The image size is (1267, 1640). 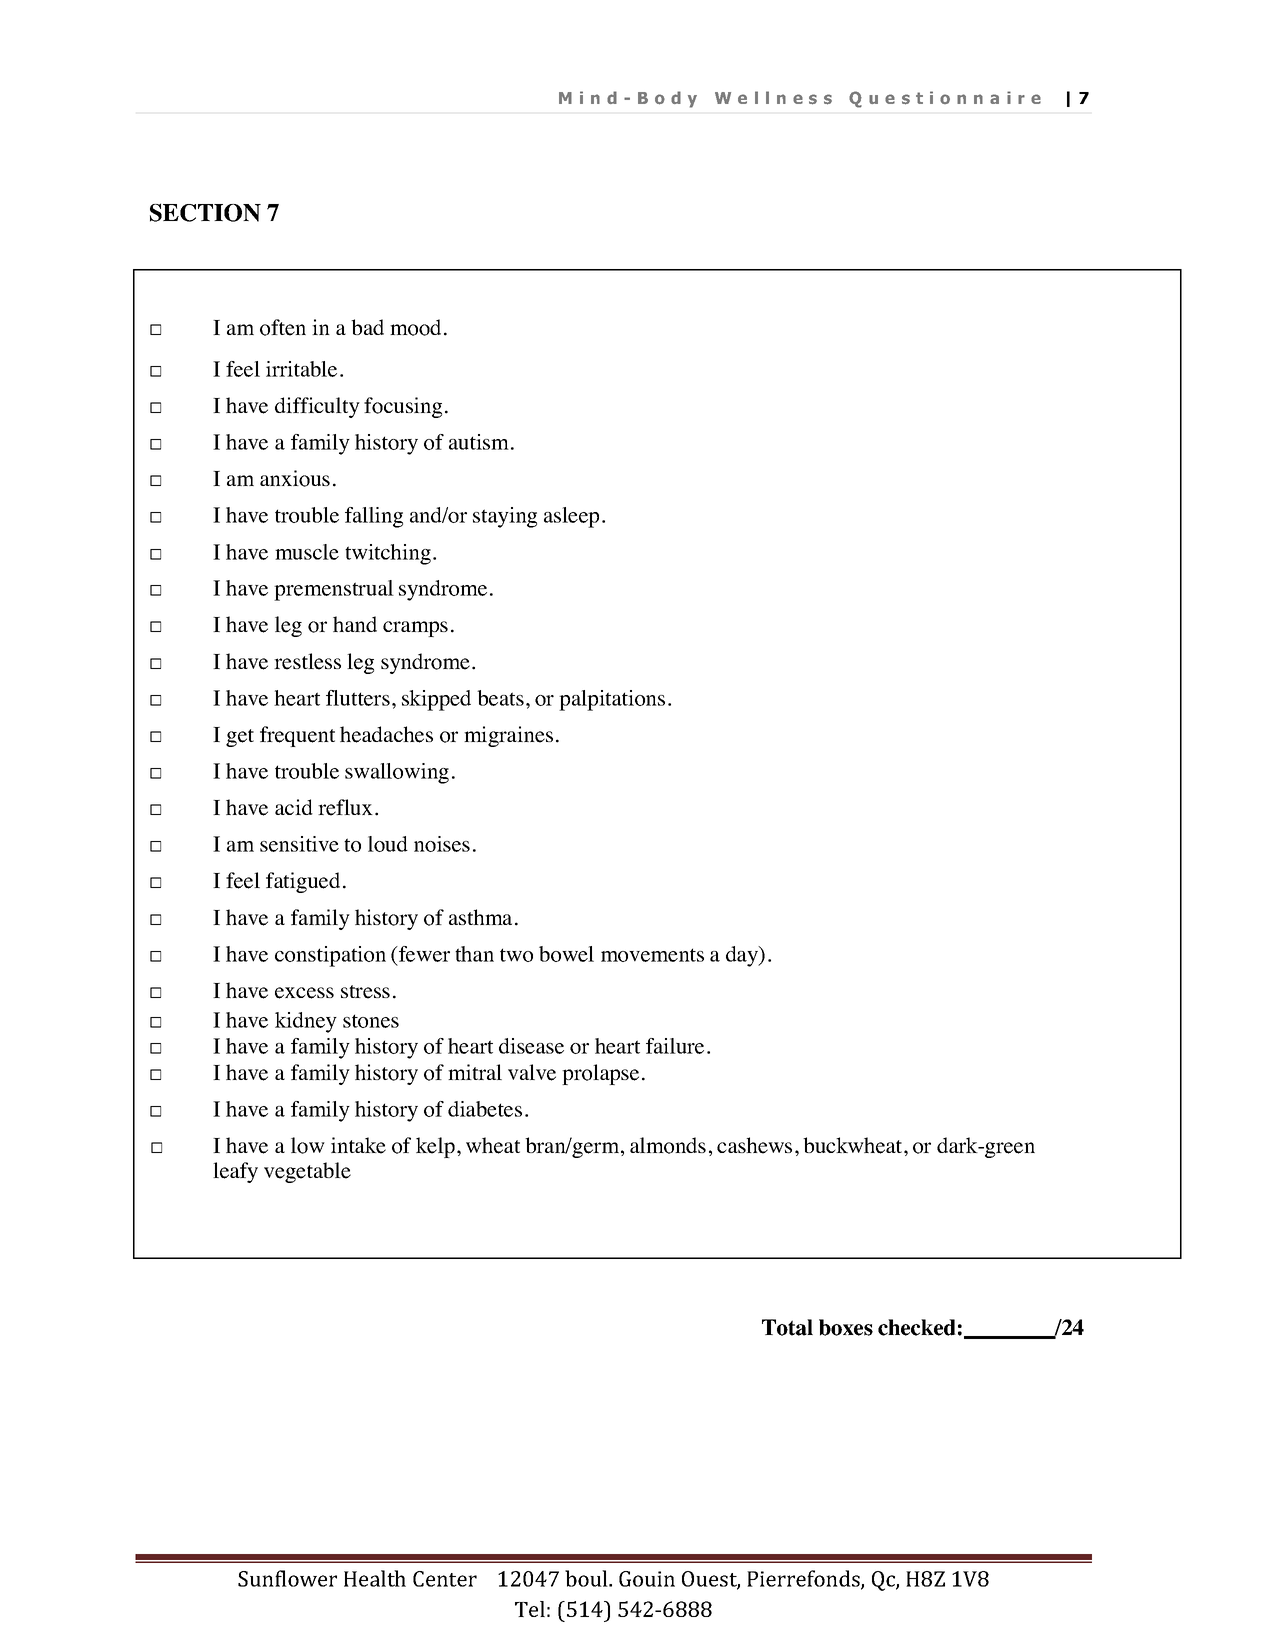 I want to click on Tel, so click(x=530, y=1609).
